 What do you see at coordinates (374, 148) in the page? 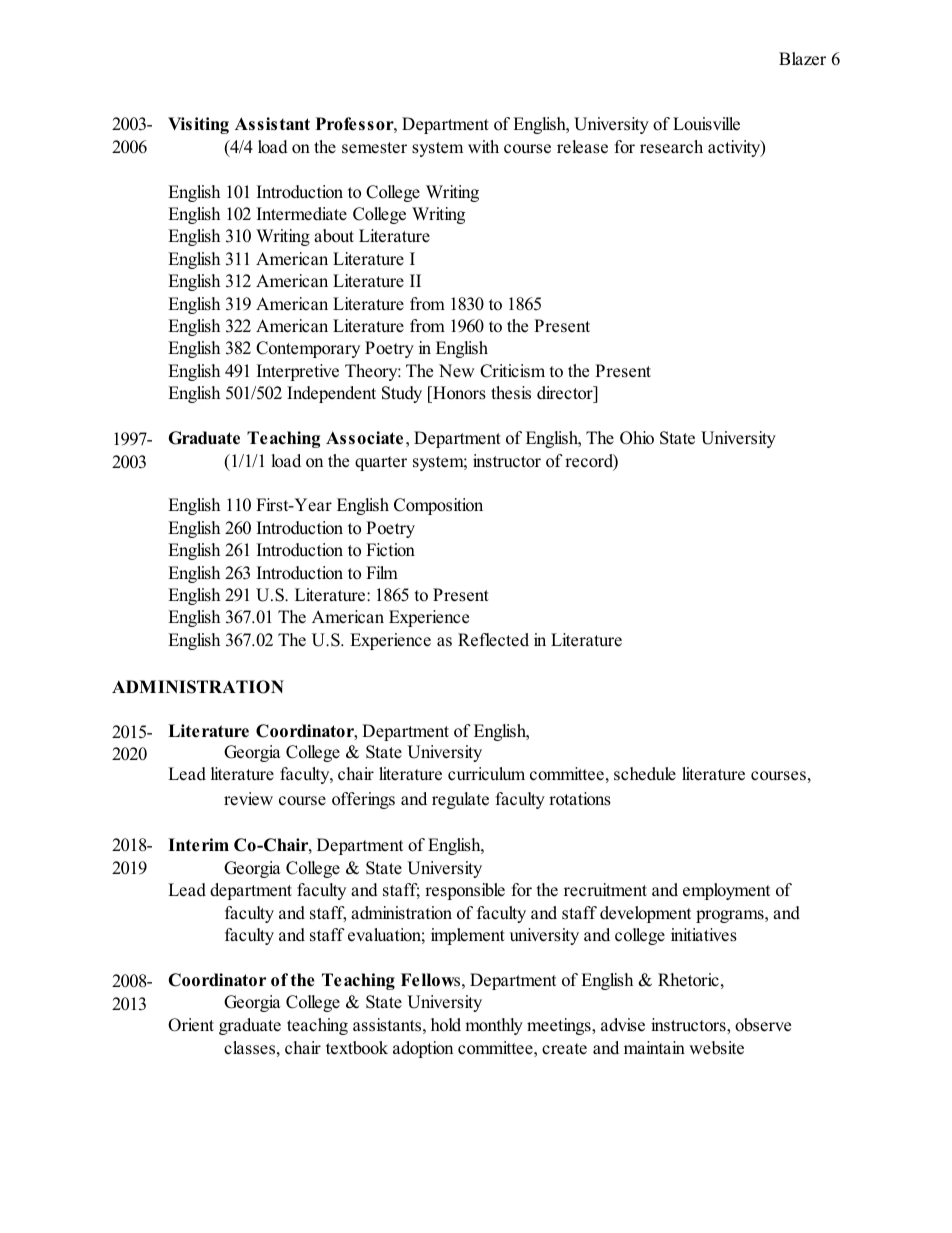
I see `semester` at bounding box center [374, 148].
